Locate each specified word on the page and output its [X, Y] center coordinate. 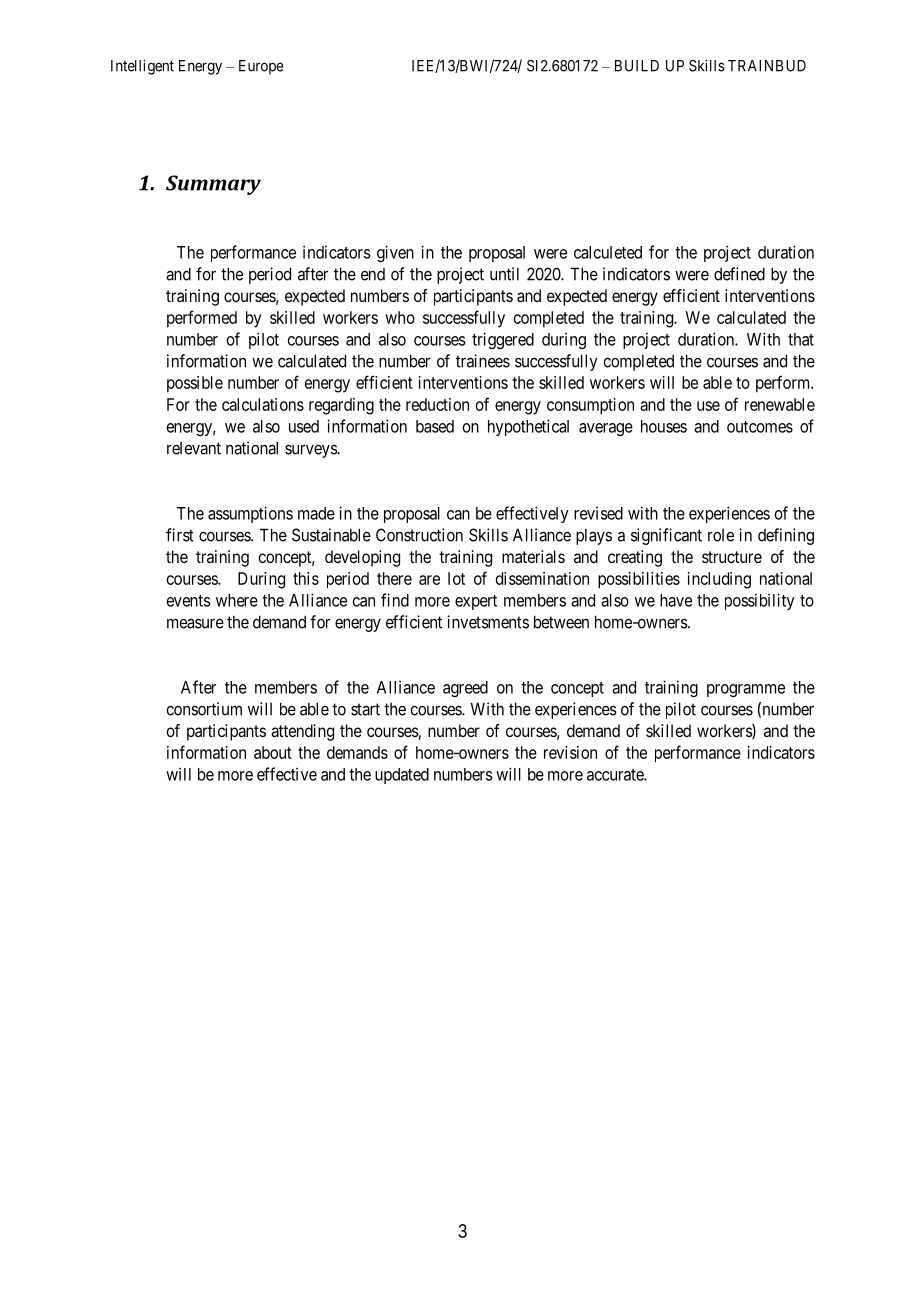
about [273, 752]
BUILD [637, 66]
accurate [616, 775]
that [801, 339]
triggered [503, 340]
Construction [419, 535]
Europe [261, 67]
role [721, 535]
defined [739, 274]
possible [195, 384]
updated [402, 776]
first [180, 535]
